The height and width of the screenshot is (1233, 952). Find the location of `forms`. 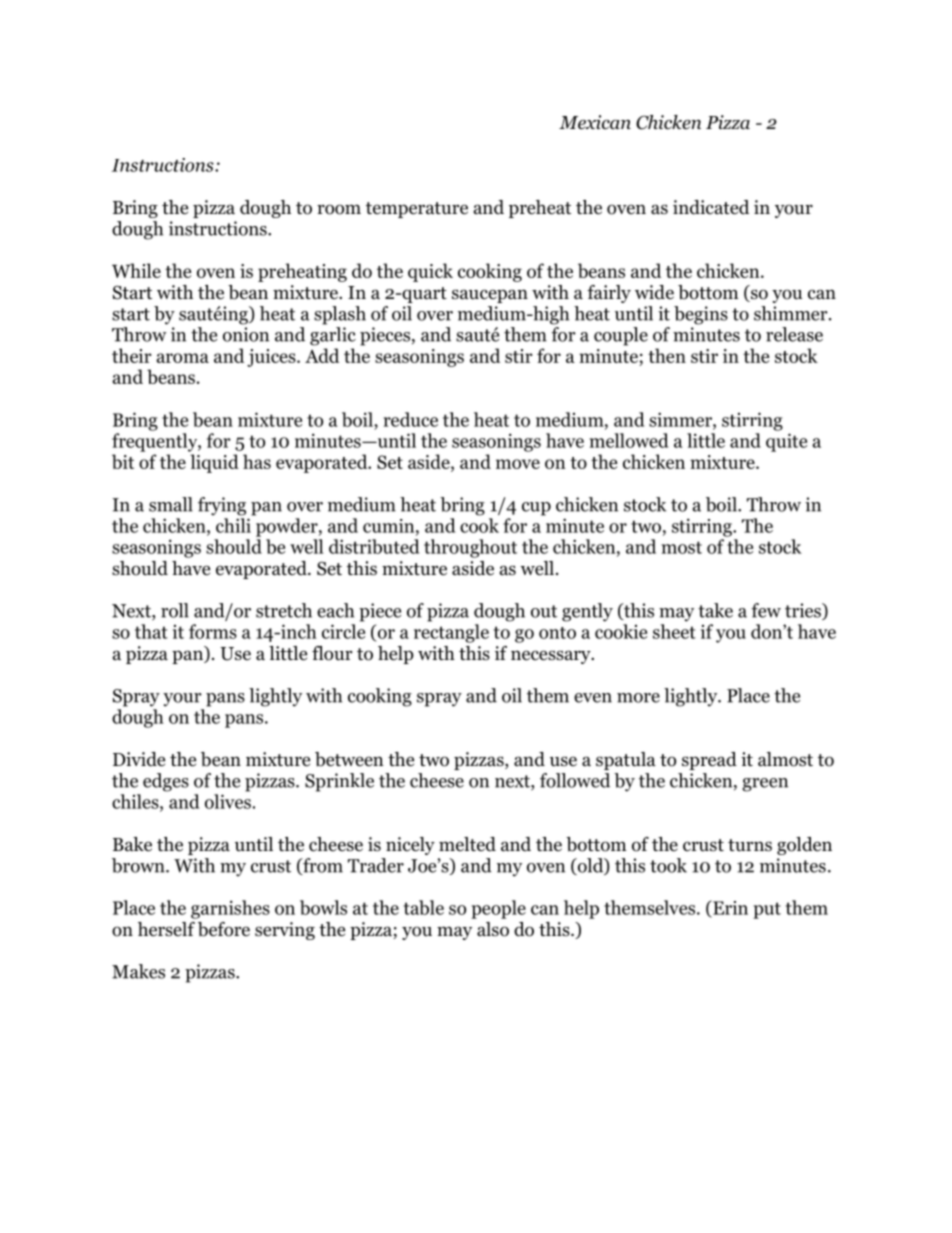

forms is located at coordinates (213, 631).
